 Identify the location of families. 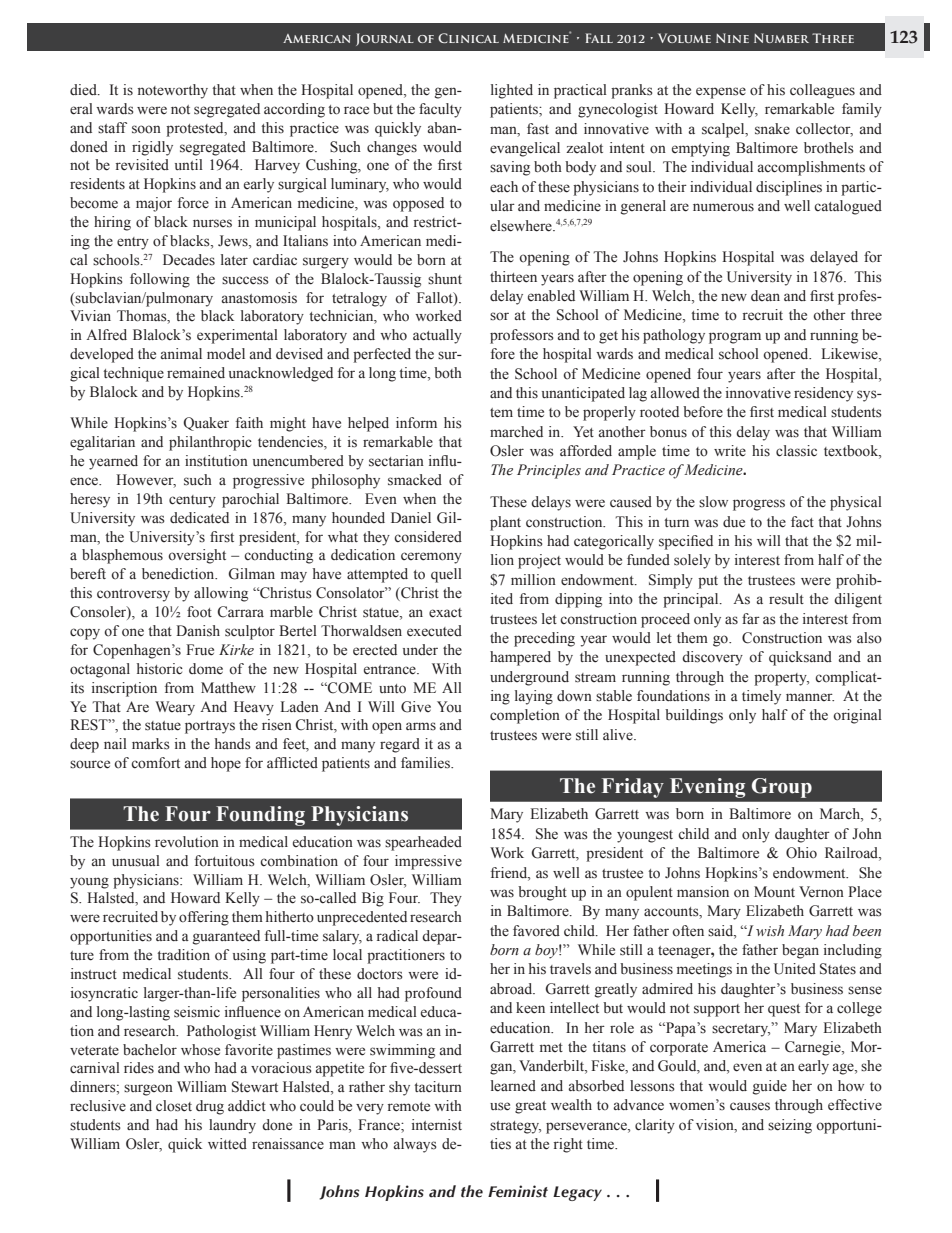
(427, 763).
